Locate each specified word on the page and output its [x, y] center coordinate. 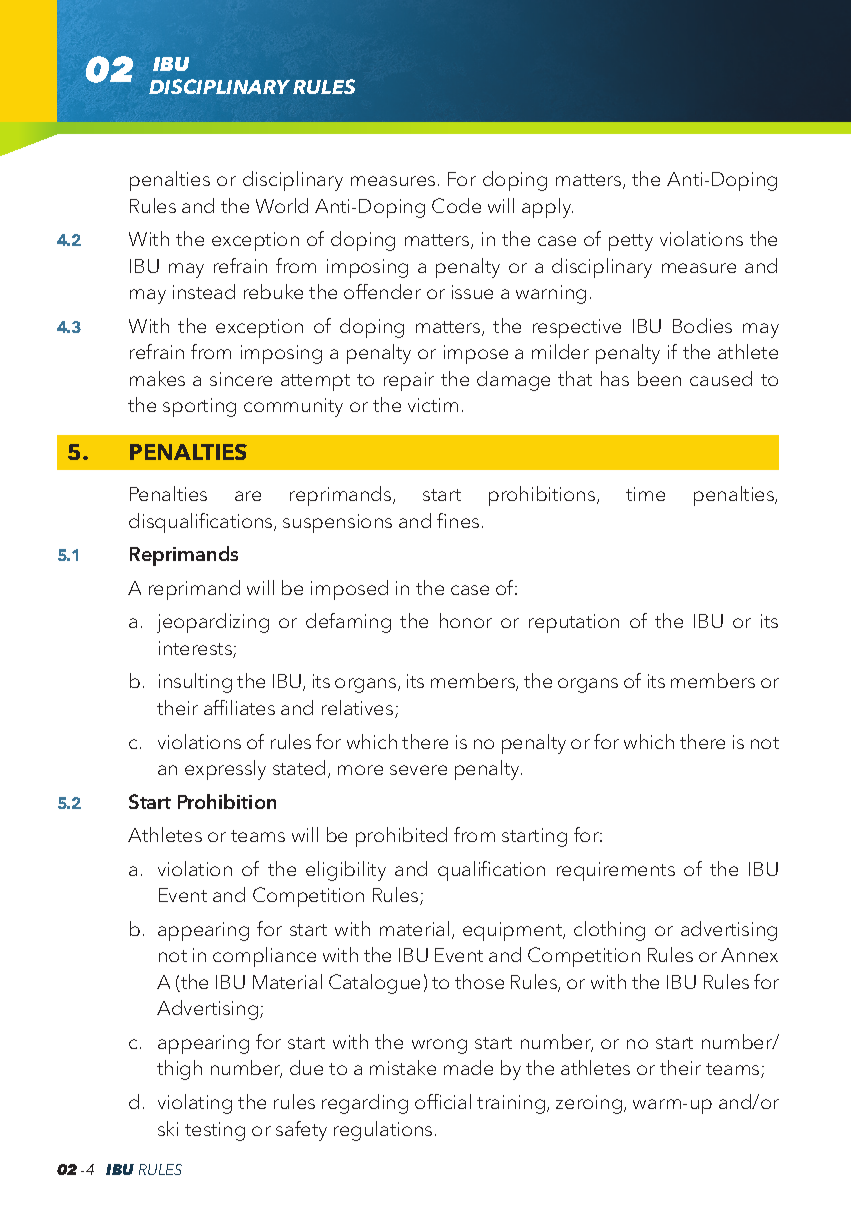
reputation [574, 623]
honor [466, 620]
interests [196, 649]
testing [215, 1131]
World [282, 205]
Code [456, 205]
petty [631, 242]
